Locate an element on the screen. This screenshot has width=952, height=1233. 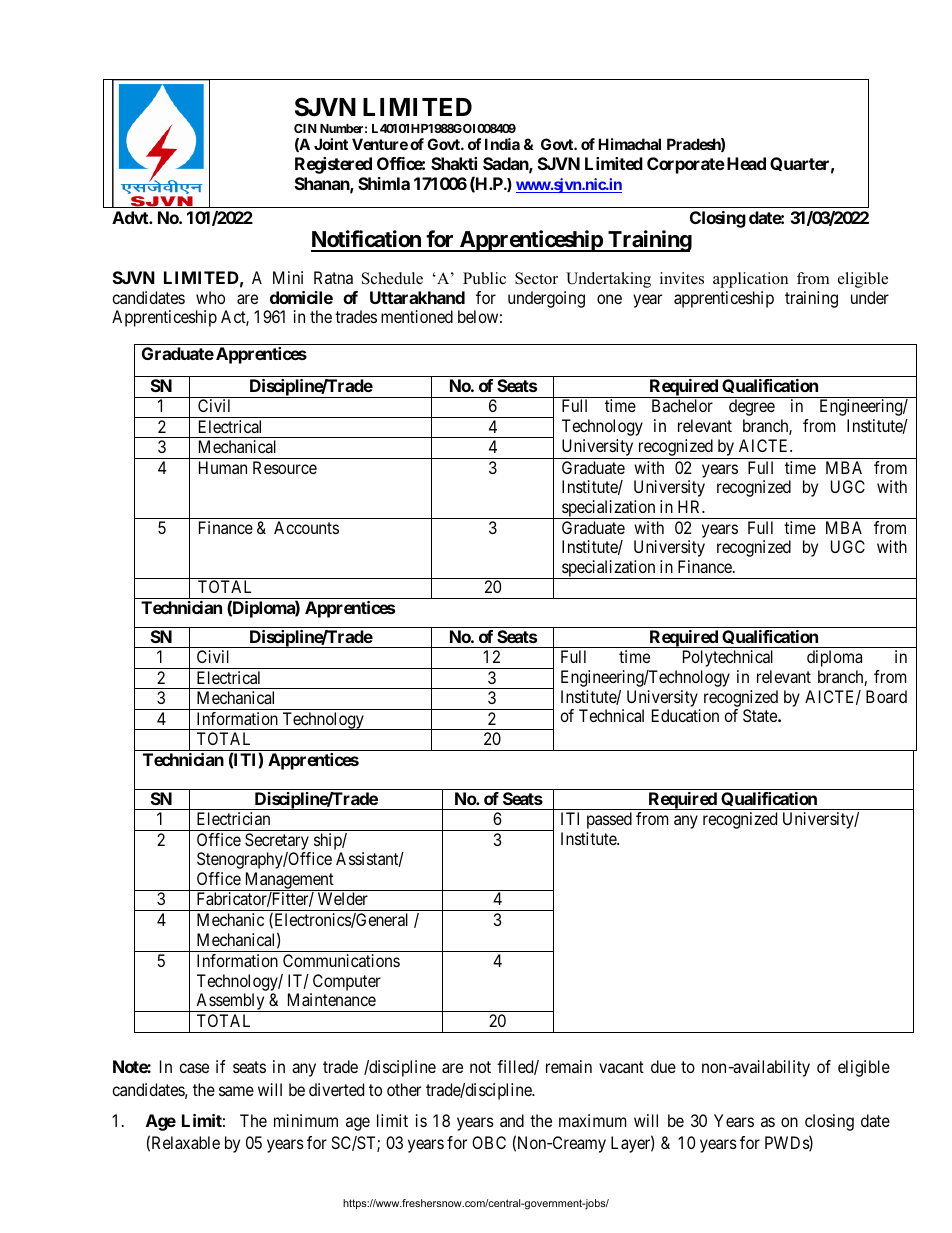
Education is located at coordinates (685, 715).
